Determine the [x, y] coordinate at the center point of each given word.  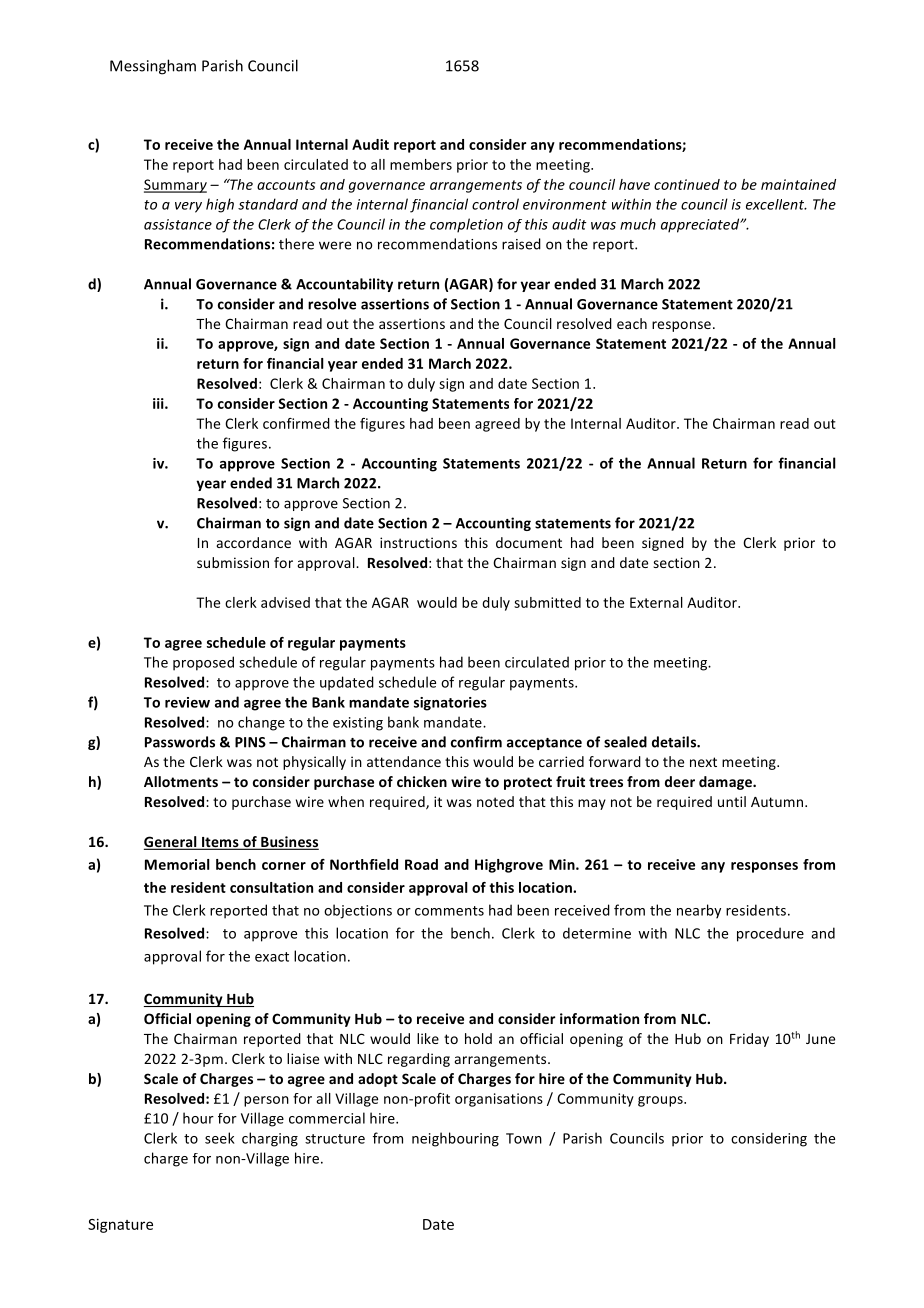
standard [268, 204]
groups [661, 1101]
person [266, 1101]
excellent [776, 204]
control [495, 204]
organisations [499, 1100]
